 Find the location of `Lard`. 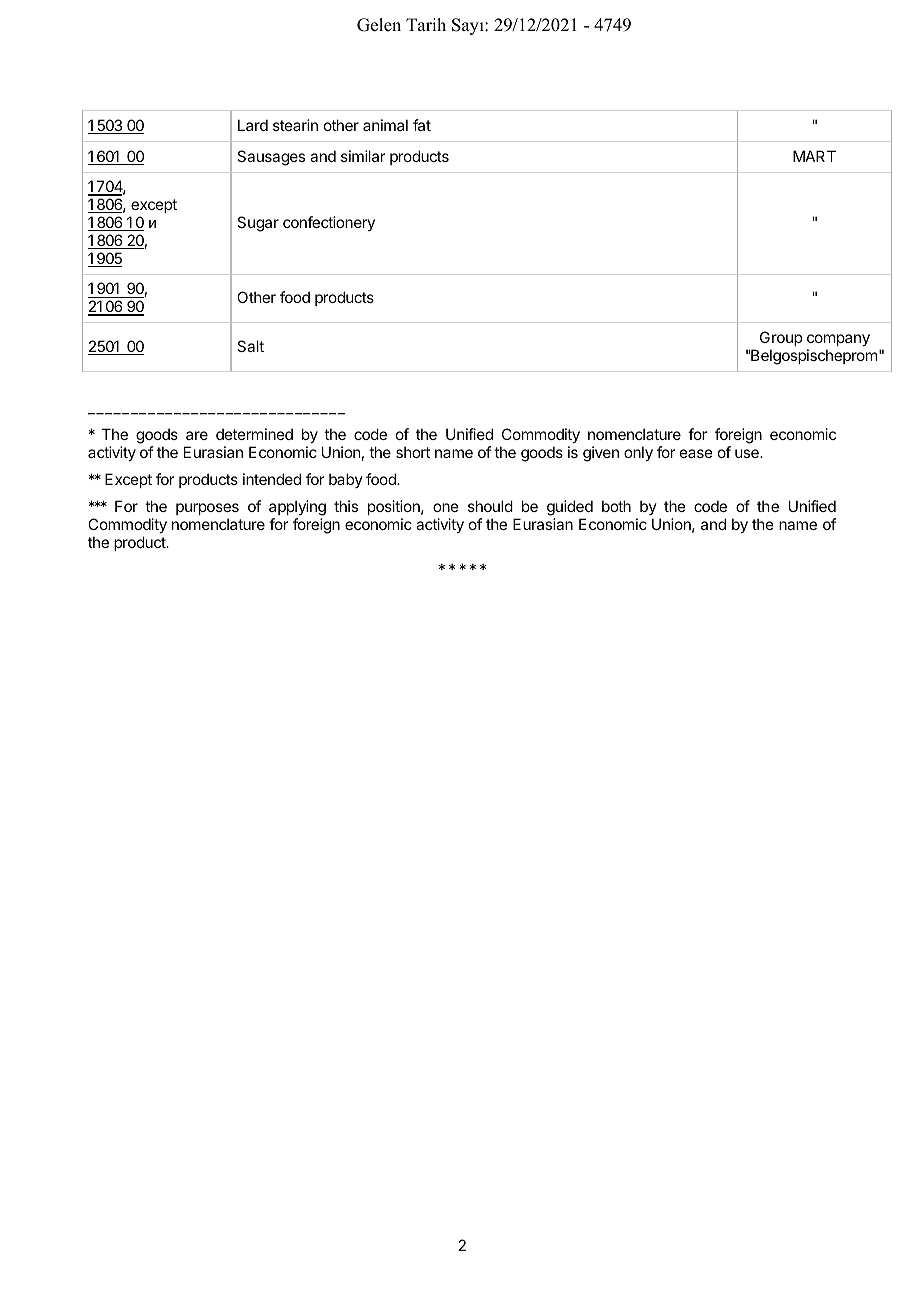

Lard is located at coordinates (253, 125).
